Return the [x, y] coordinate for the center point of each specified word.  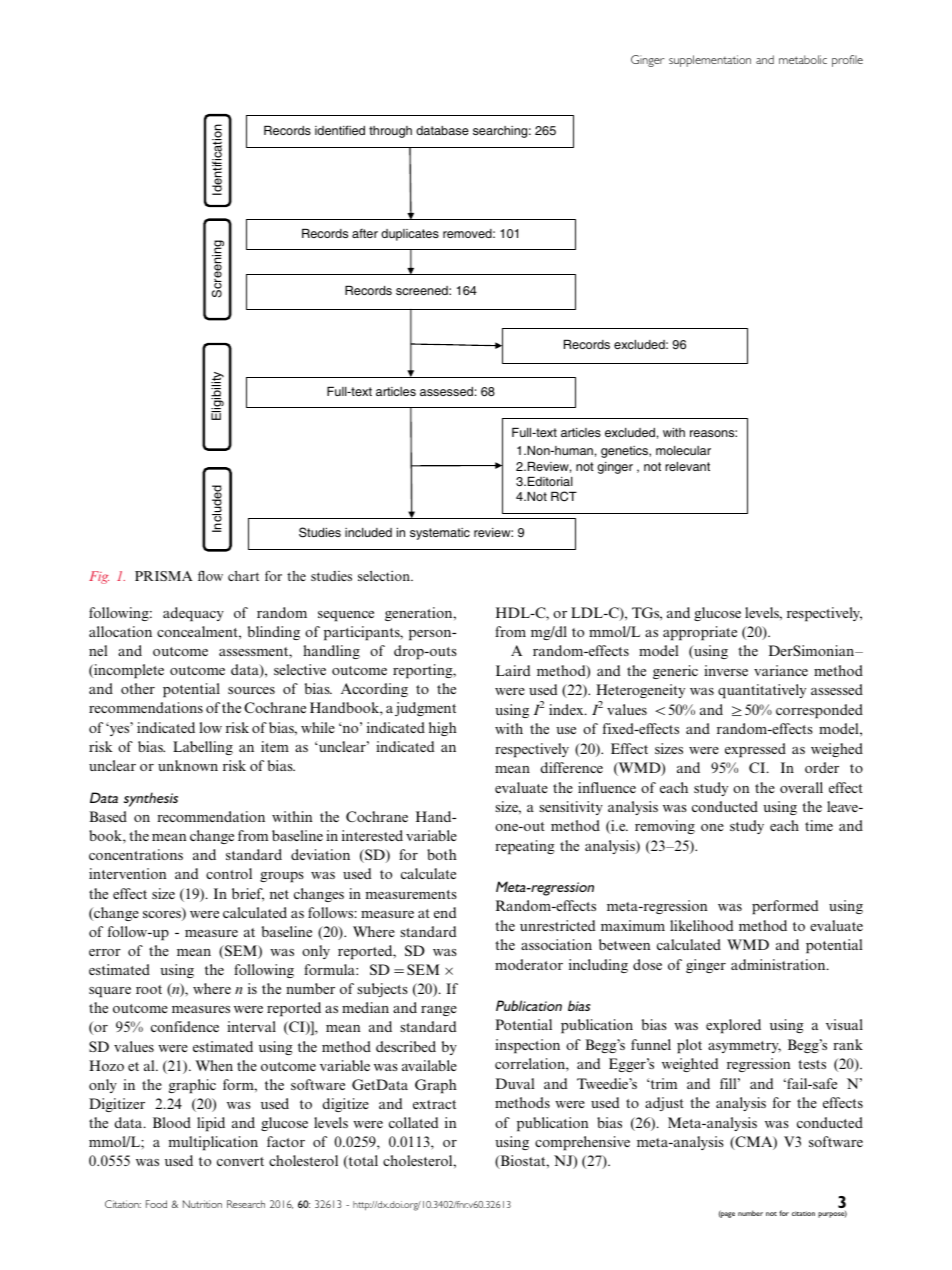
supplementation [710, 61]
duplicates [410, 235]
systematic [440, 534]
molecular [683, 450]
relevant [687, 466]
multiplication [213, 1143]
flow [210, 575]
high [443, 729]
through [390, 132]
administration [779, 964]
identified [340, 130]
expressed [755, 750]
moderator [529, 964]
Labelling [203, 748]
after [365, 233]
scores [163, 916]
